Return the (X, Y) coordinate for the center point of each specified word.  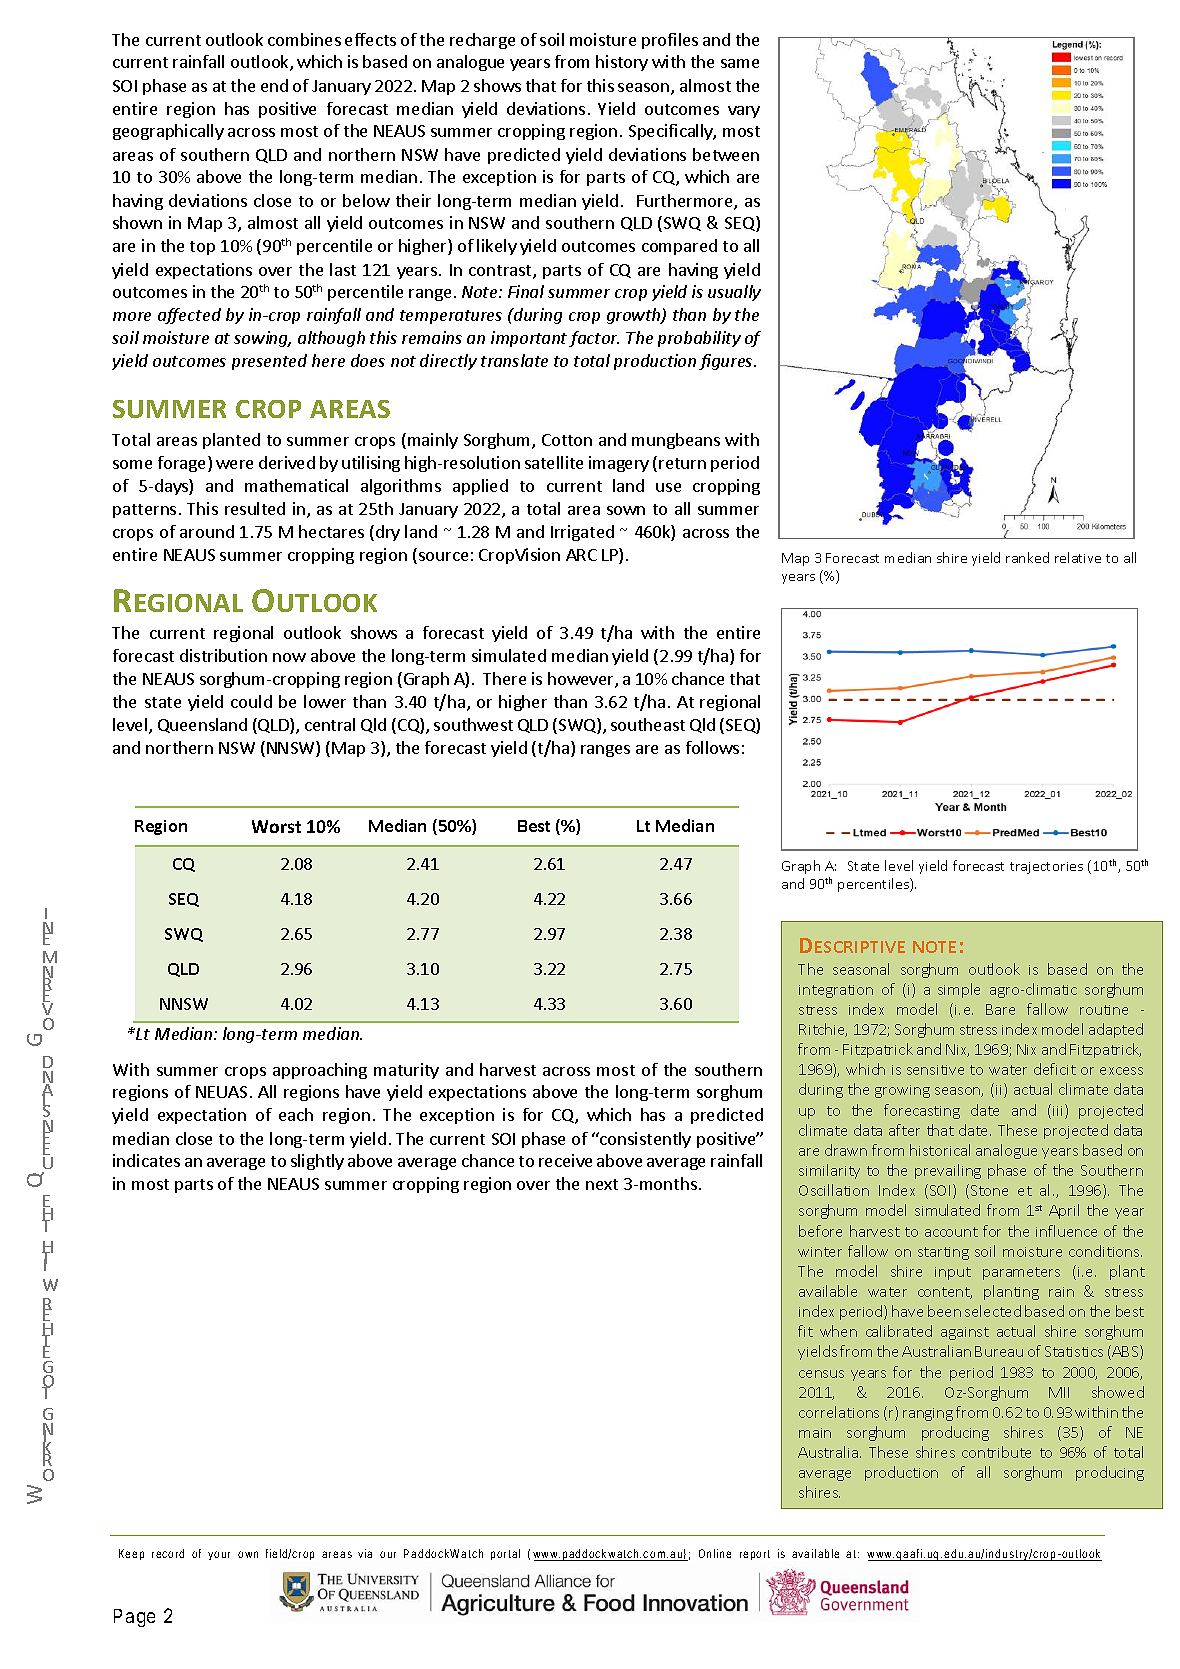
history (622, 63)
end (274, 85)
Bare (1000, 1009)
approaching (320, 1071)
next (602, 1184)
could (251, 701)
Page (134, 1618)
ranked (1027, 557)
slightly (317, 1162)
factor (594, 339)
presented (269, 362)
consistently (644, 1140)
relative (1078, 557)
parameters (1021, 1273)
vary (744, 112)
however (582, 680)
